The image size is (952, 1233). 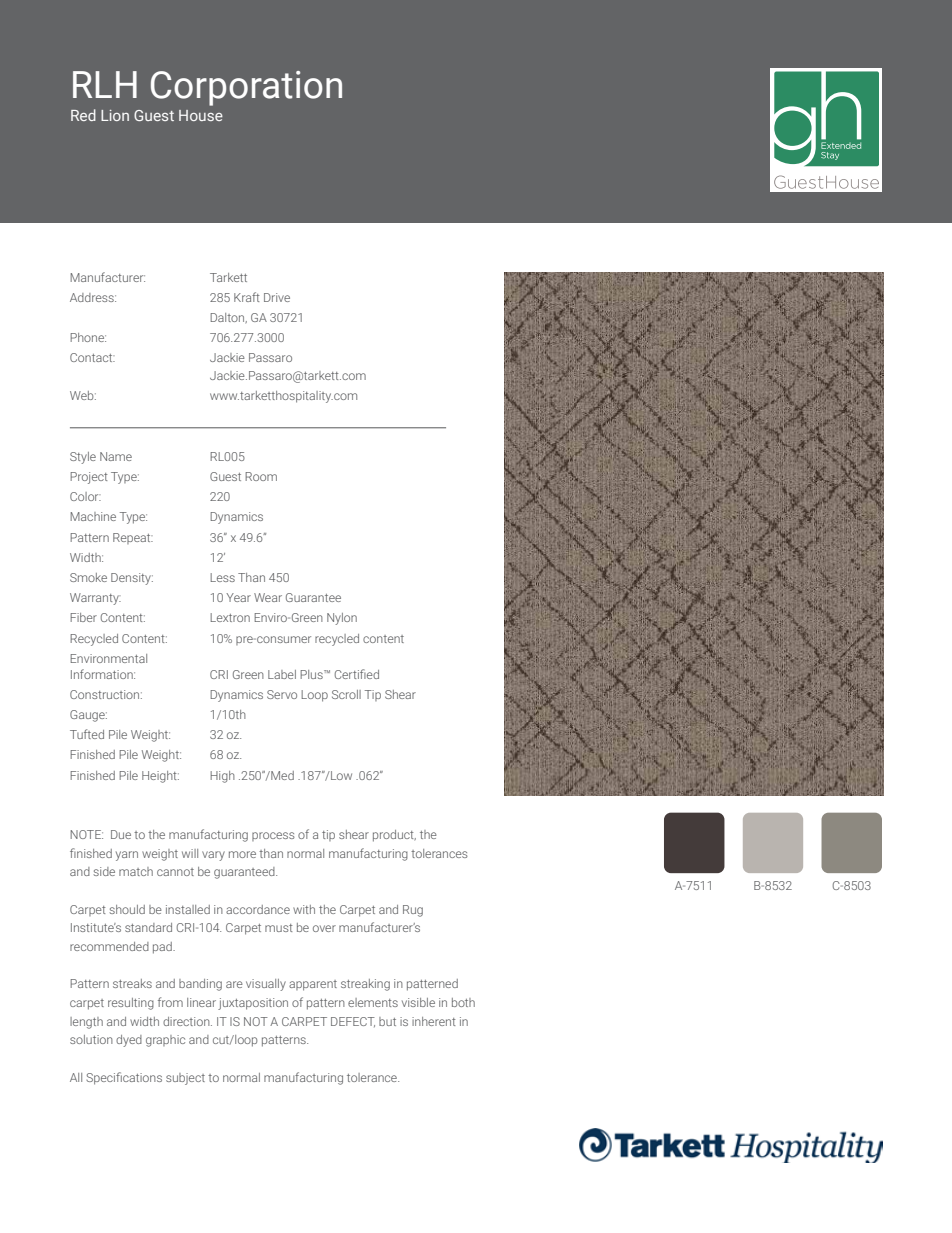 What do you see at coordinates (261, 476) in the screenshot?
I see `Room` at bounding box center [261, 476].
